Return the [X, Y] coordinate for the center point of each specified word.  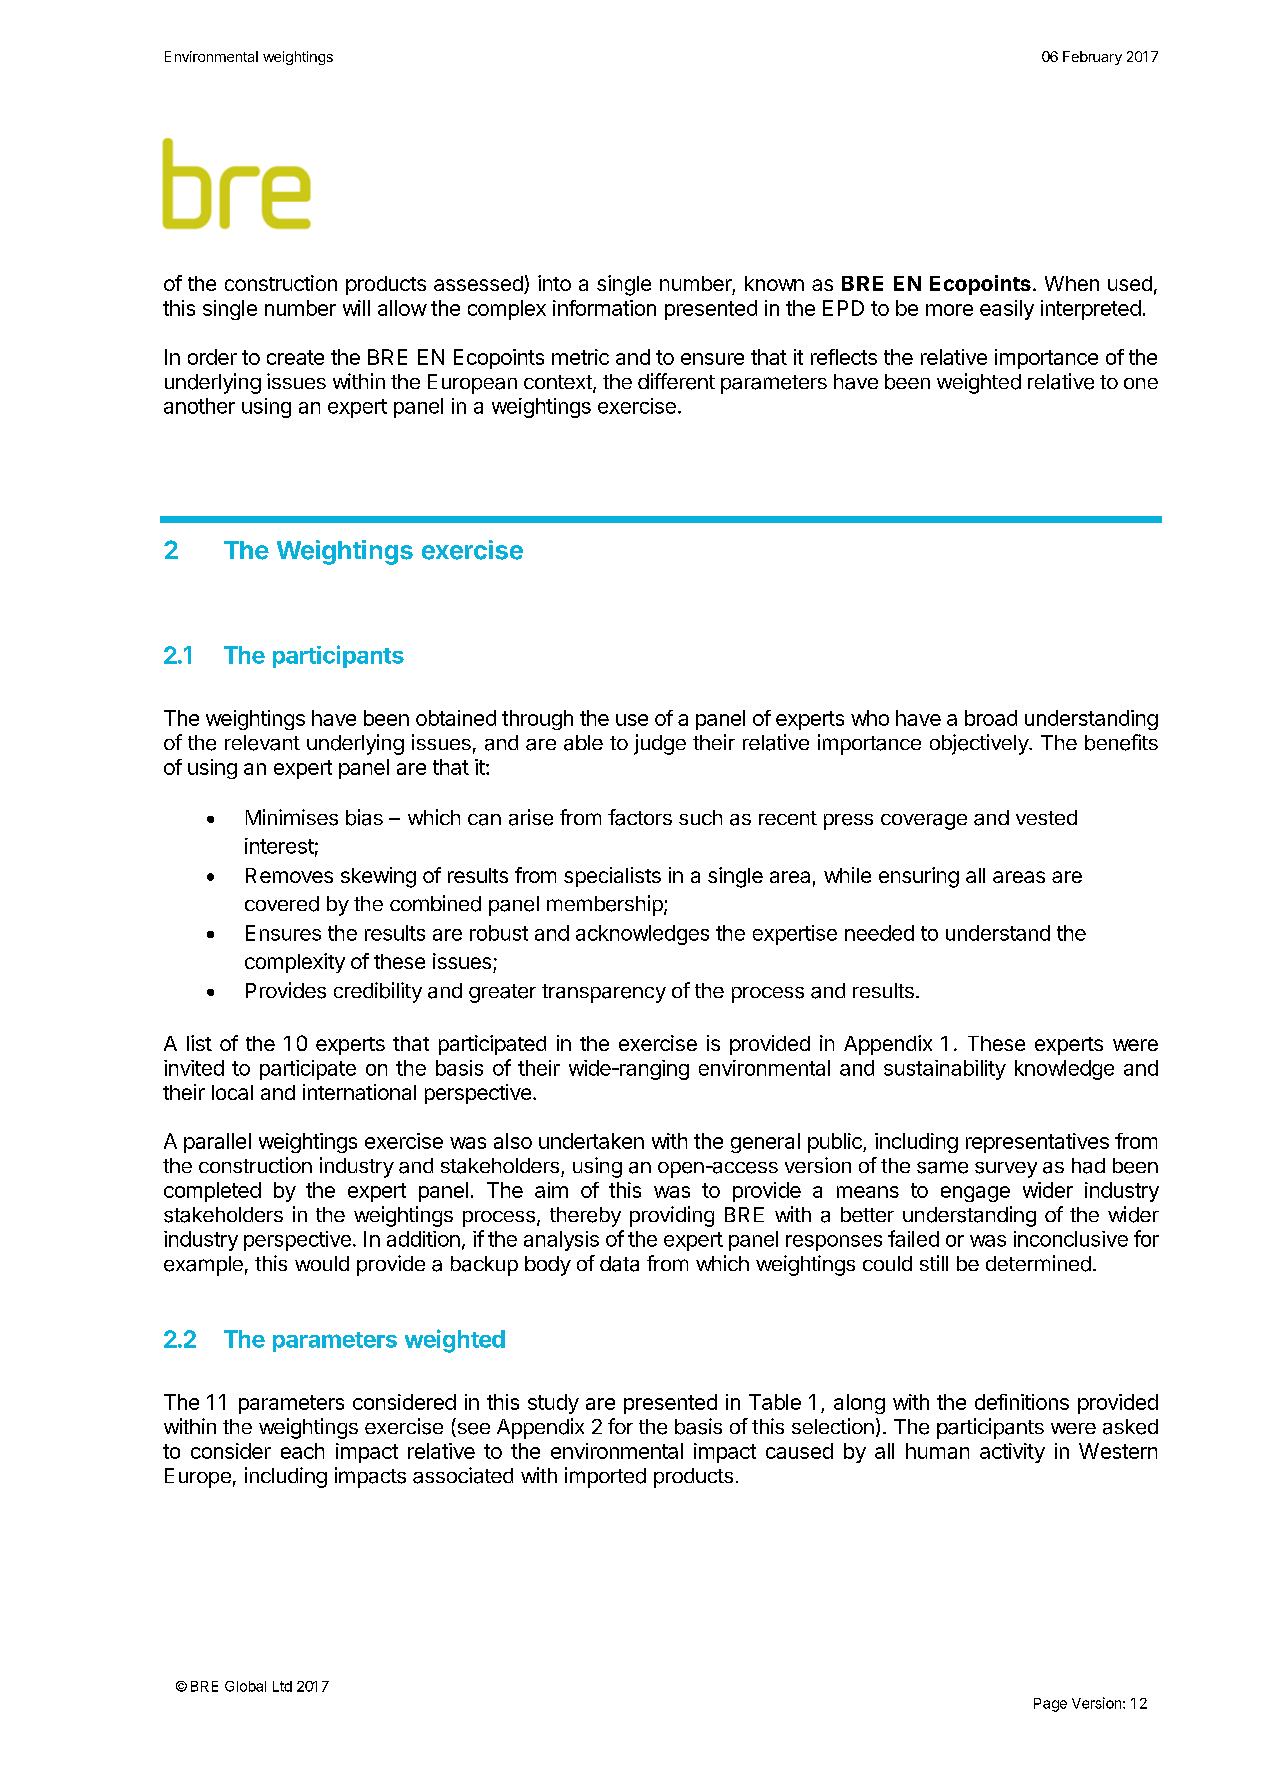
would [322, 1263]
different [676, 381]
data [619, 1264]
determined [1038, 1263]
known [774, 283]
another [199, 406]
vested [1046, 817]
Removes [289, 875]
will [356, 308]
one [1141, 383]
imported [605, 1477]
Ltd [282, 1686]
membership [605, 905]
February [1092, 58]
